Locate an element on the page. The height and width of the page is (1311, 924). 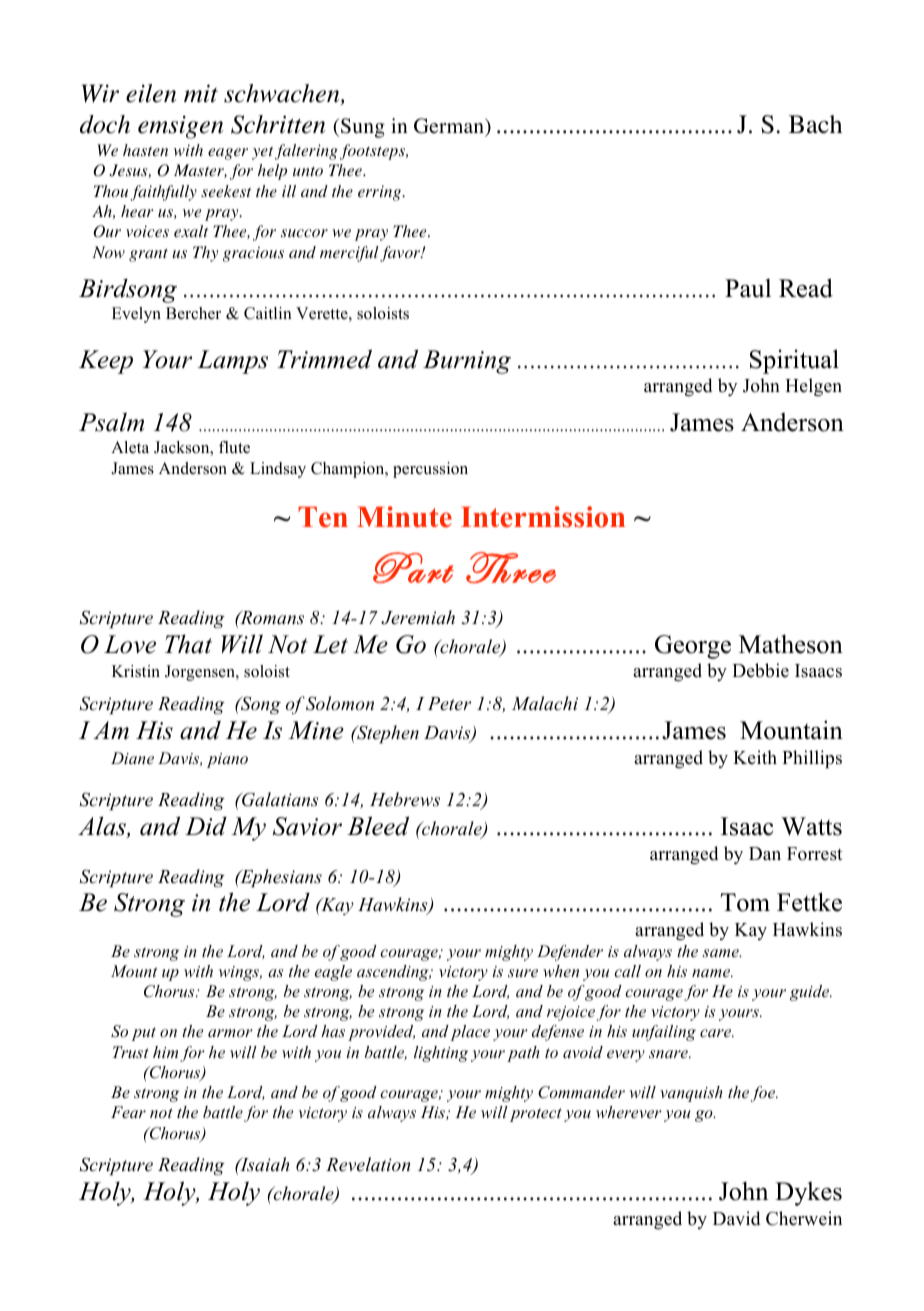
percussion is located at coordinates (430, 470).
